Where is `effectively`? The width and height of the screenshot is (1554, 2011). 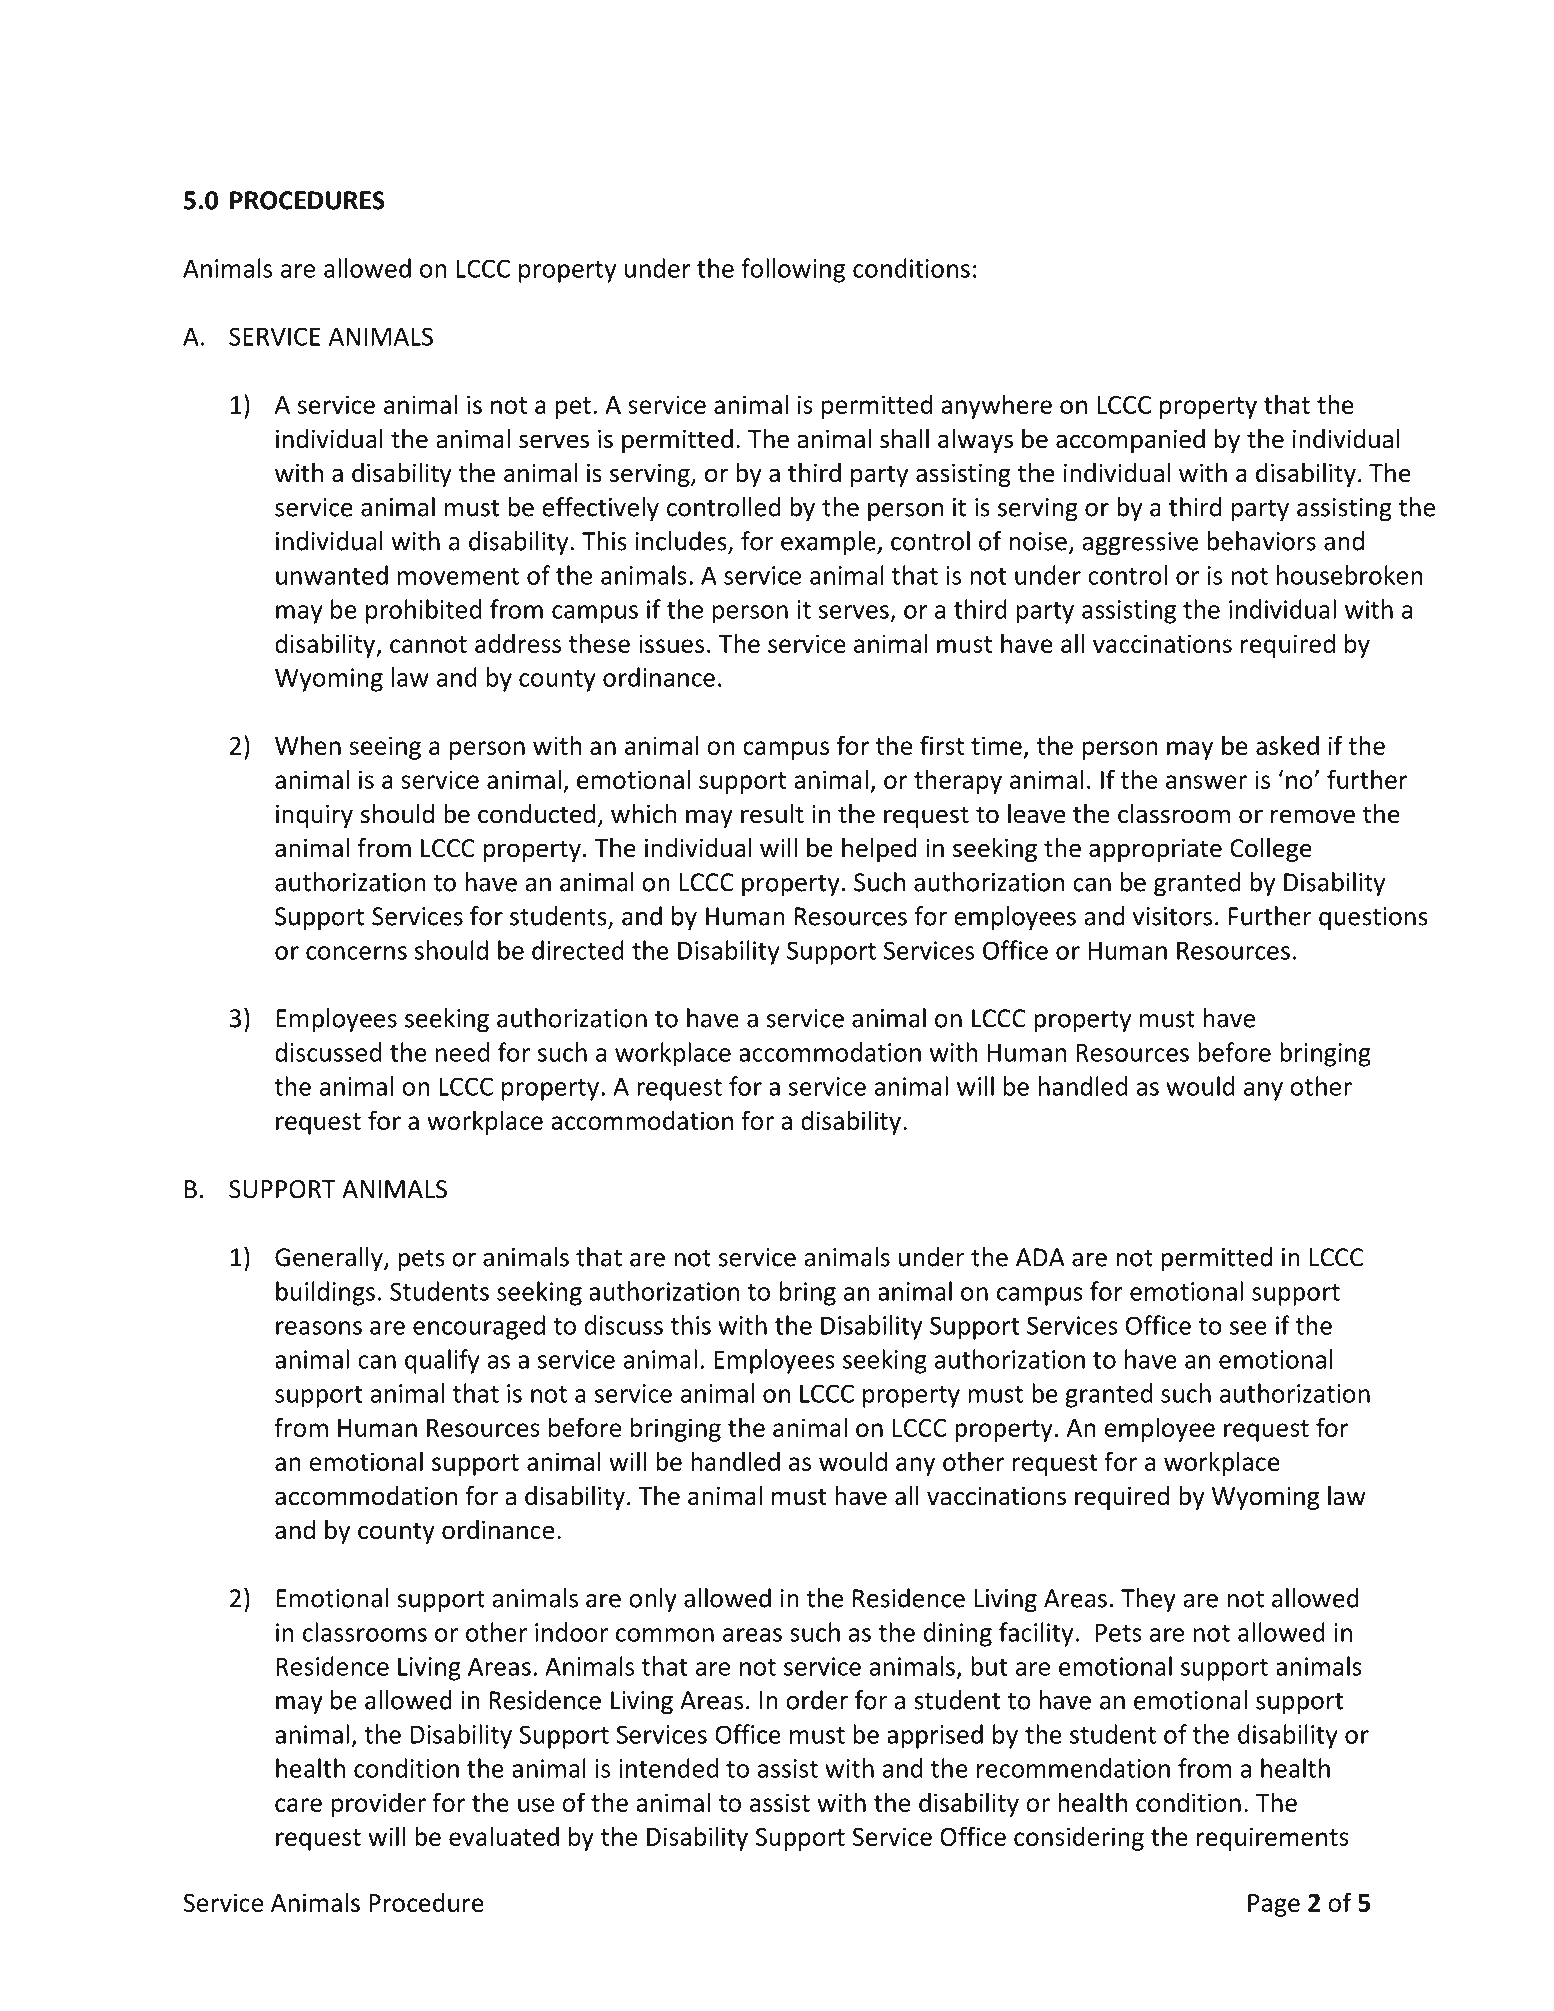 effectively is located at coordinates (600, 509).
